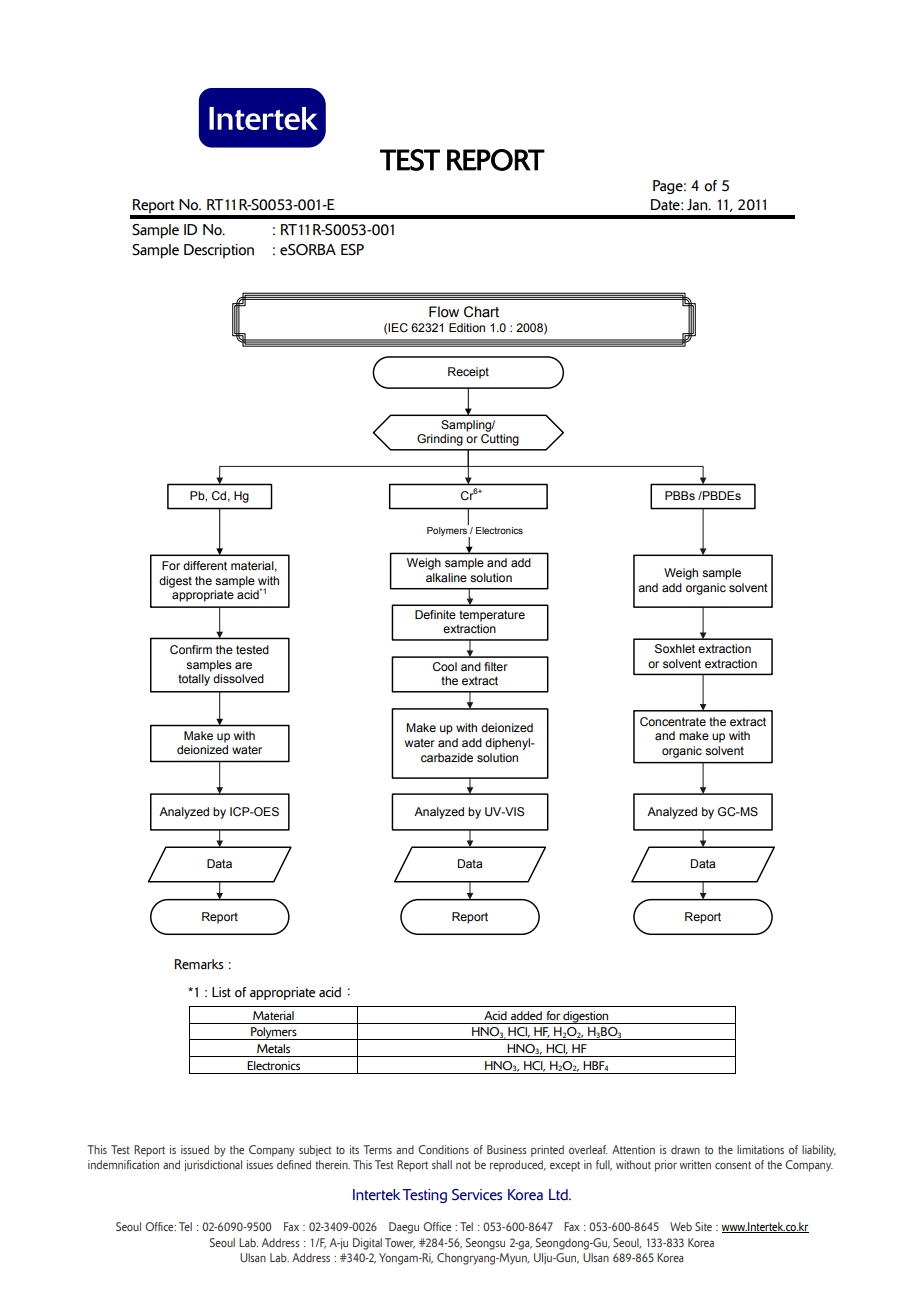 Image resolution: width=924 pixels, height=1308 pixels. Describe the element at coordinates (673, 721) in the screenshot. I see `Concentrate` at that location.
